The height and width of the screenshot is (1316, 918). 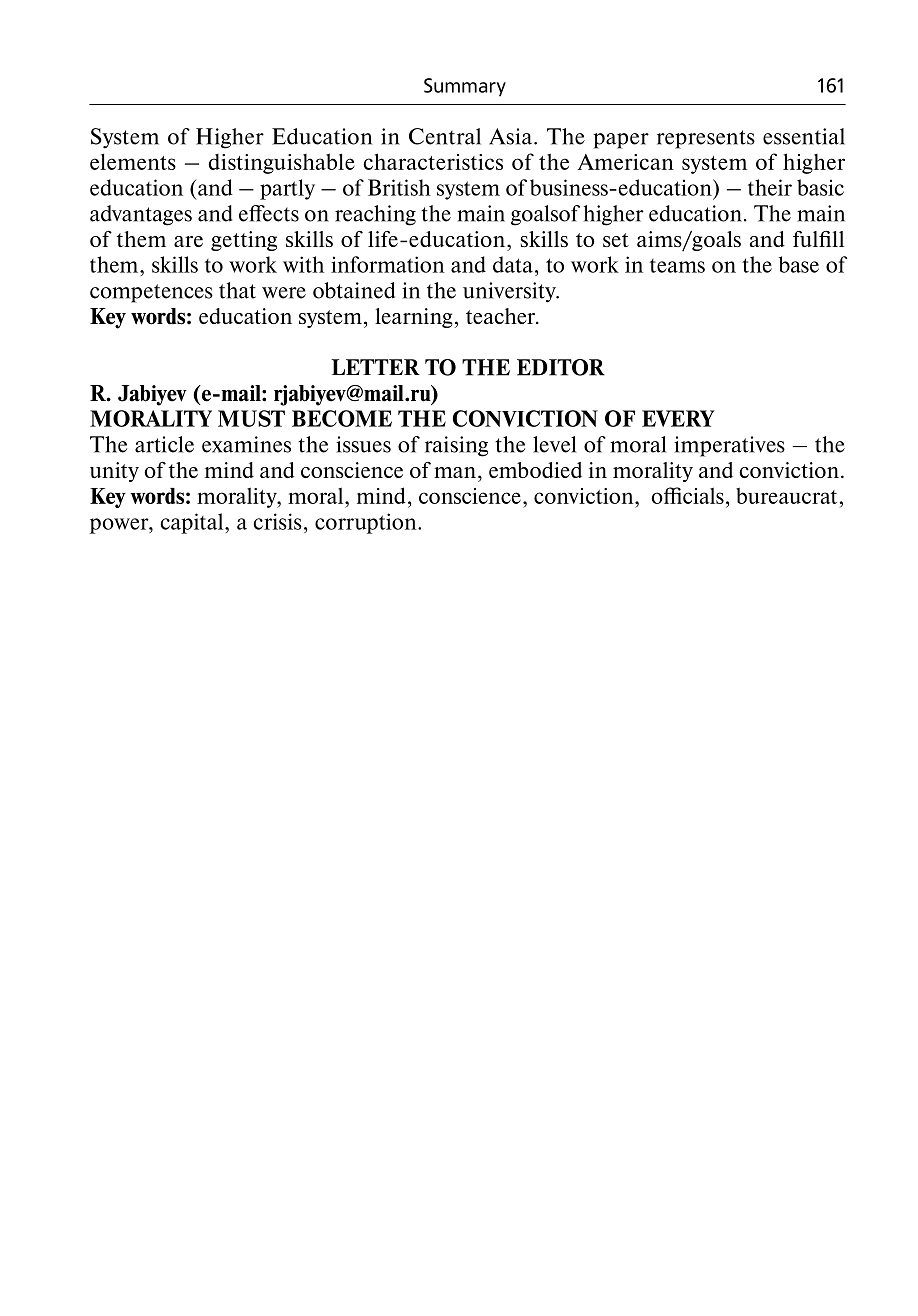 I want to click on MUST, so click(x=251, y=418).
